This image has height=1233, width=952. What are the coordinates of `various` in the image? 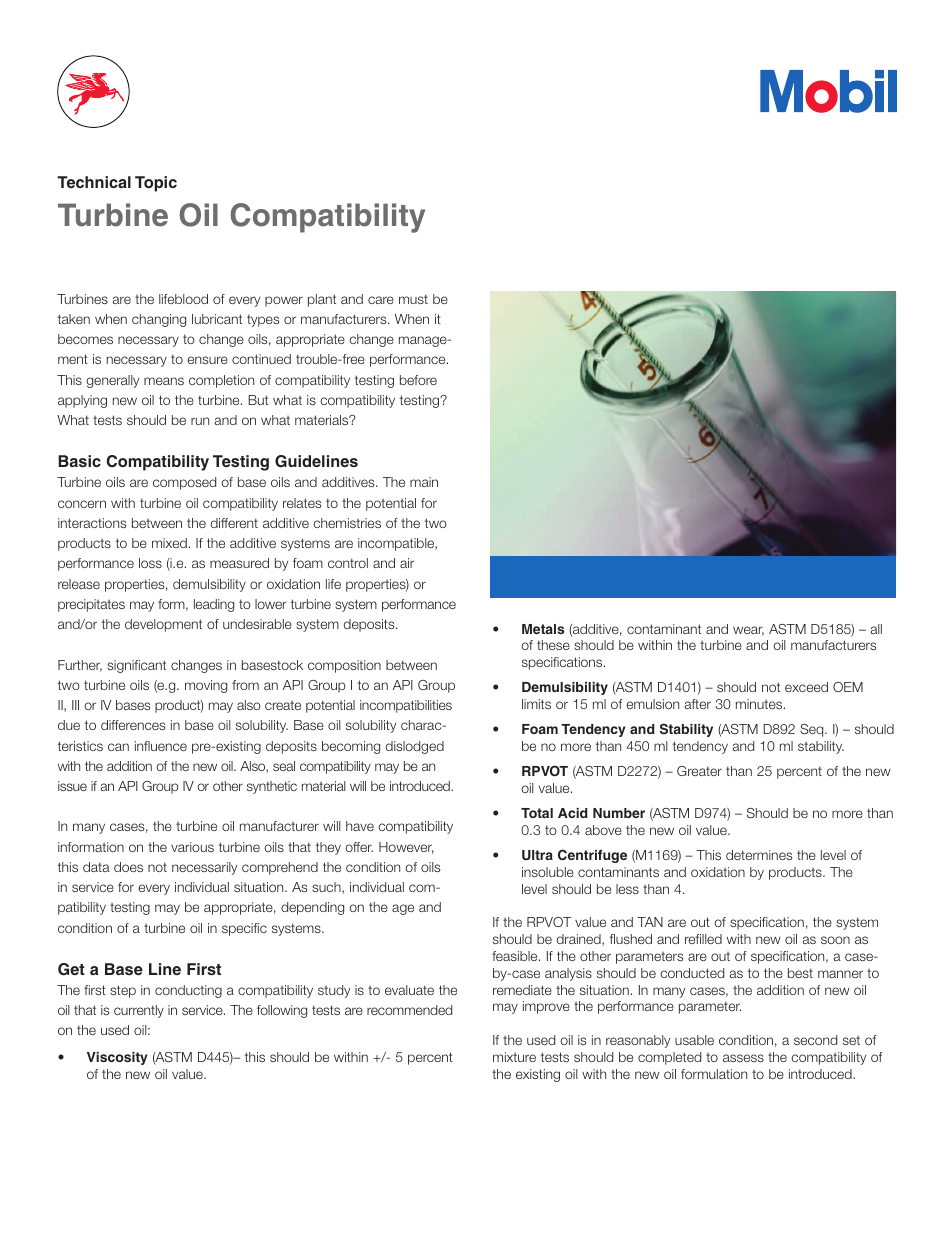 It's located at (192, 847).
